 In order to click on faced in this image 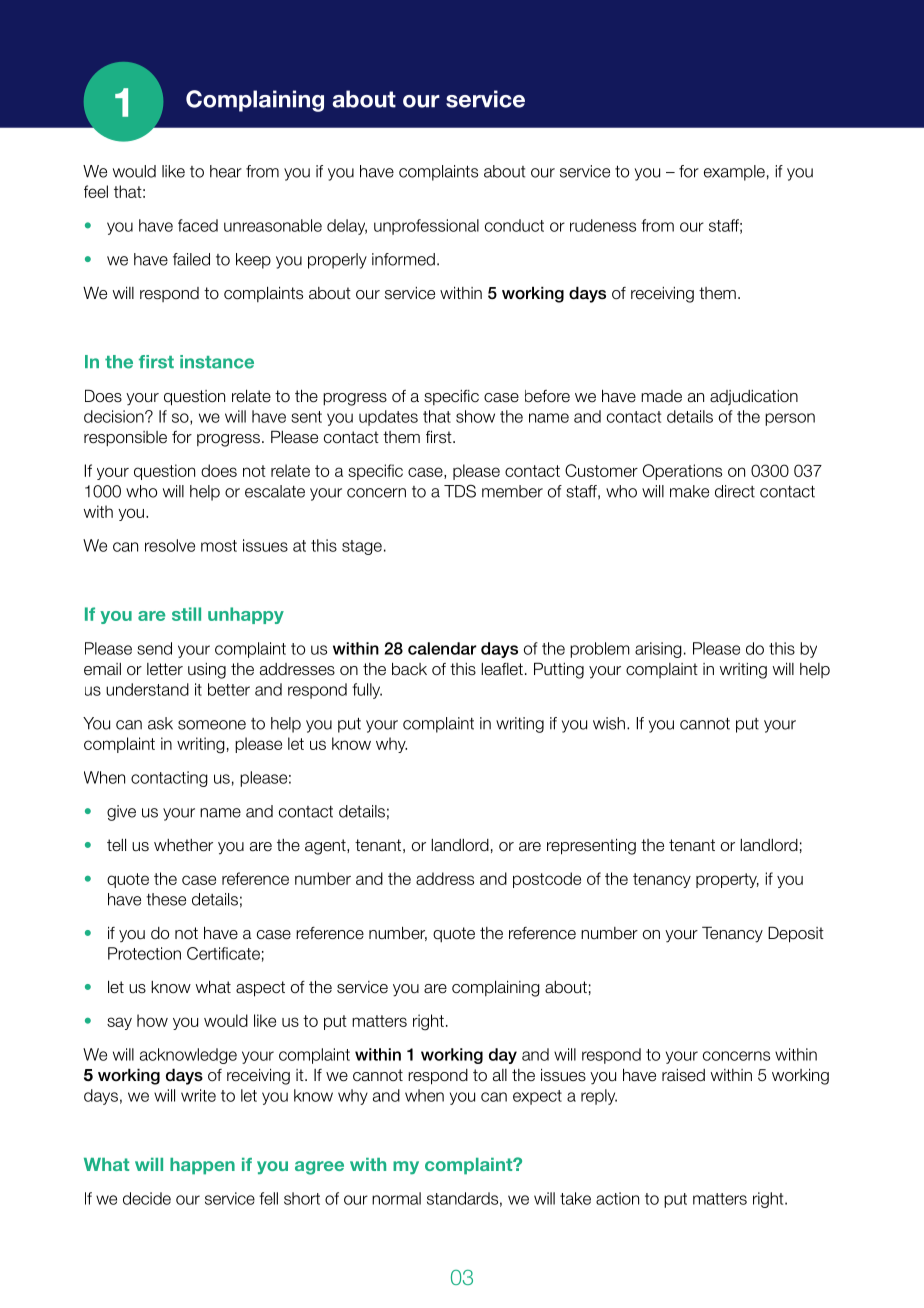, I will do `click(198, 225)`.
